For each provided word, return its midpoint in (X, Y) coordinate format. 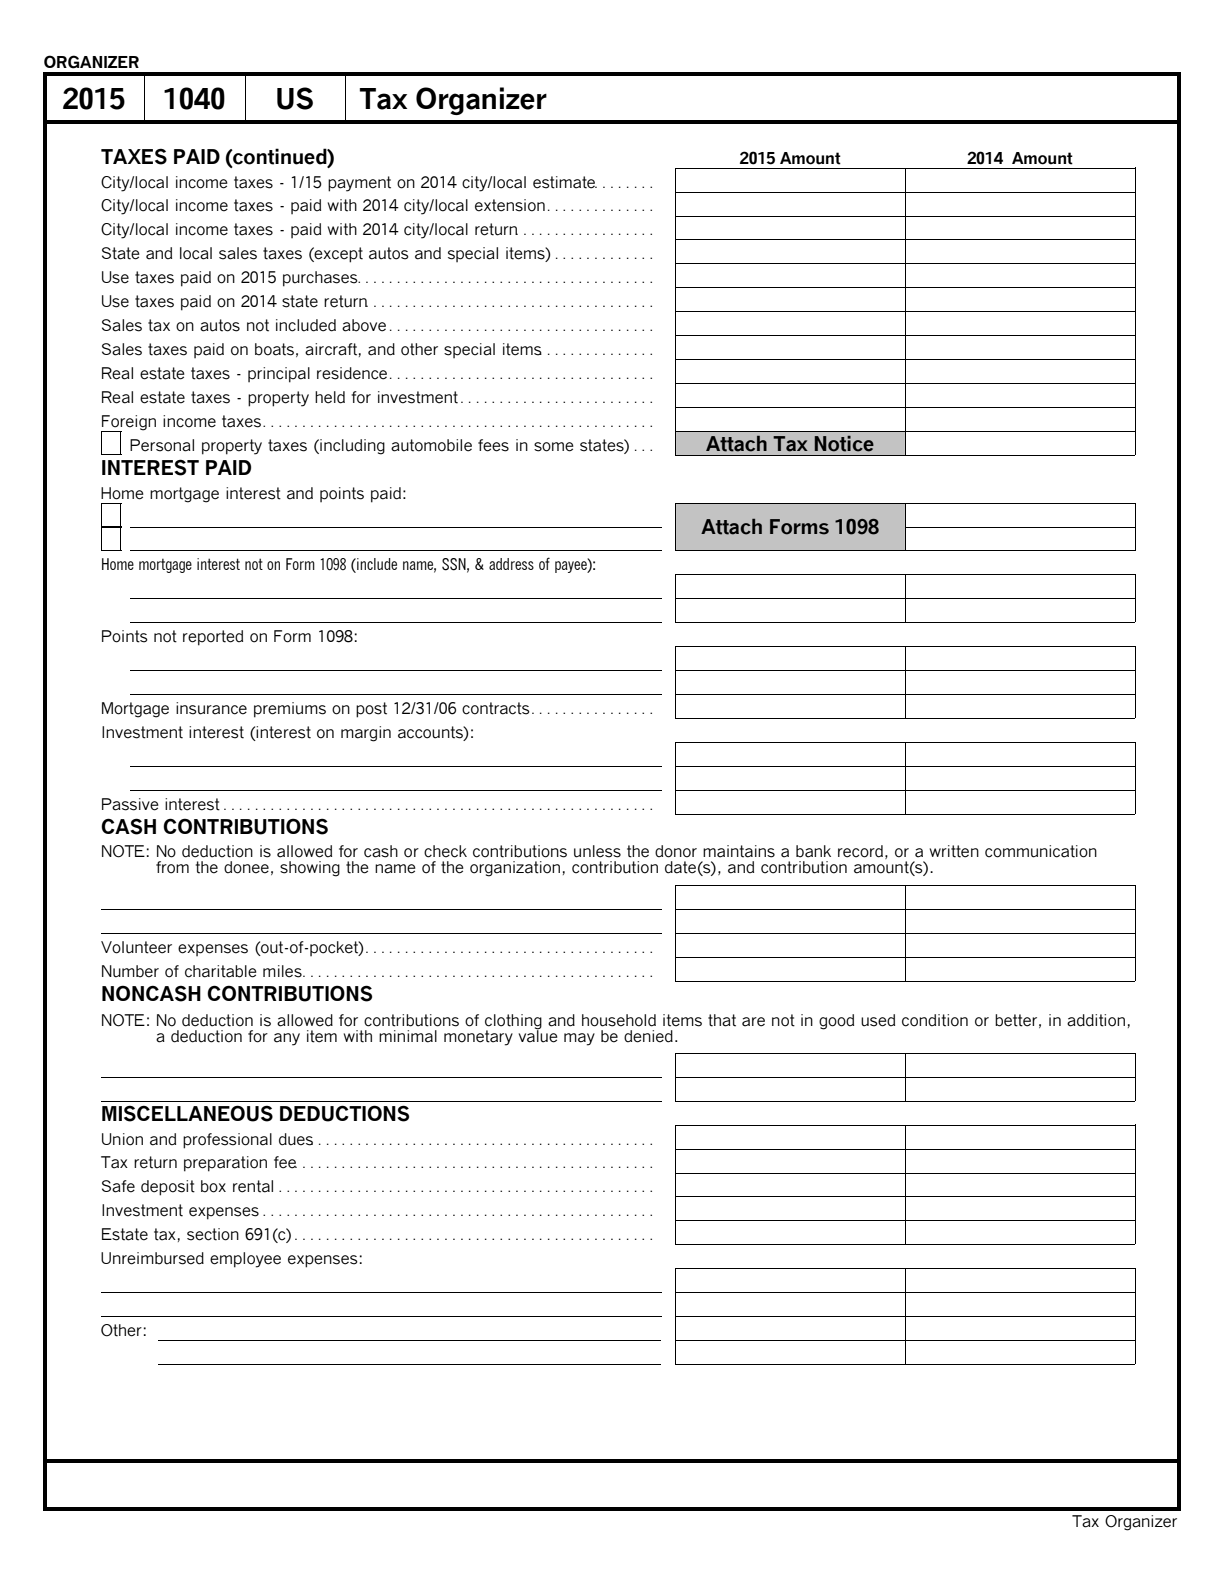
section (213, 1234)
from (172, 867)
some (554, 447)
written (954, 851)
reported (213, 638)
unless (597, 851)
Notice (844, 444)
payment (359, 184)
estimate (565, 182)
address (511, 564)
